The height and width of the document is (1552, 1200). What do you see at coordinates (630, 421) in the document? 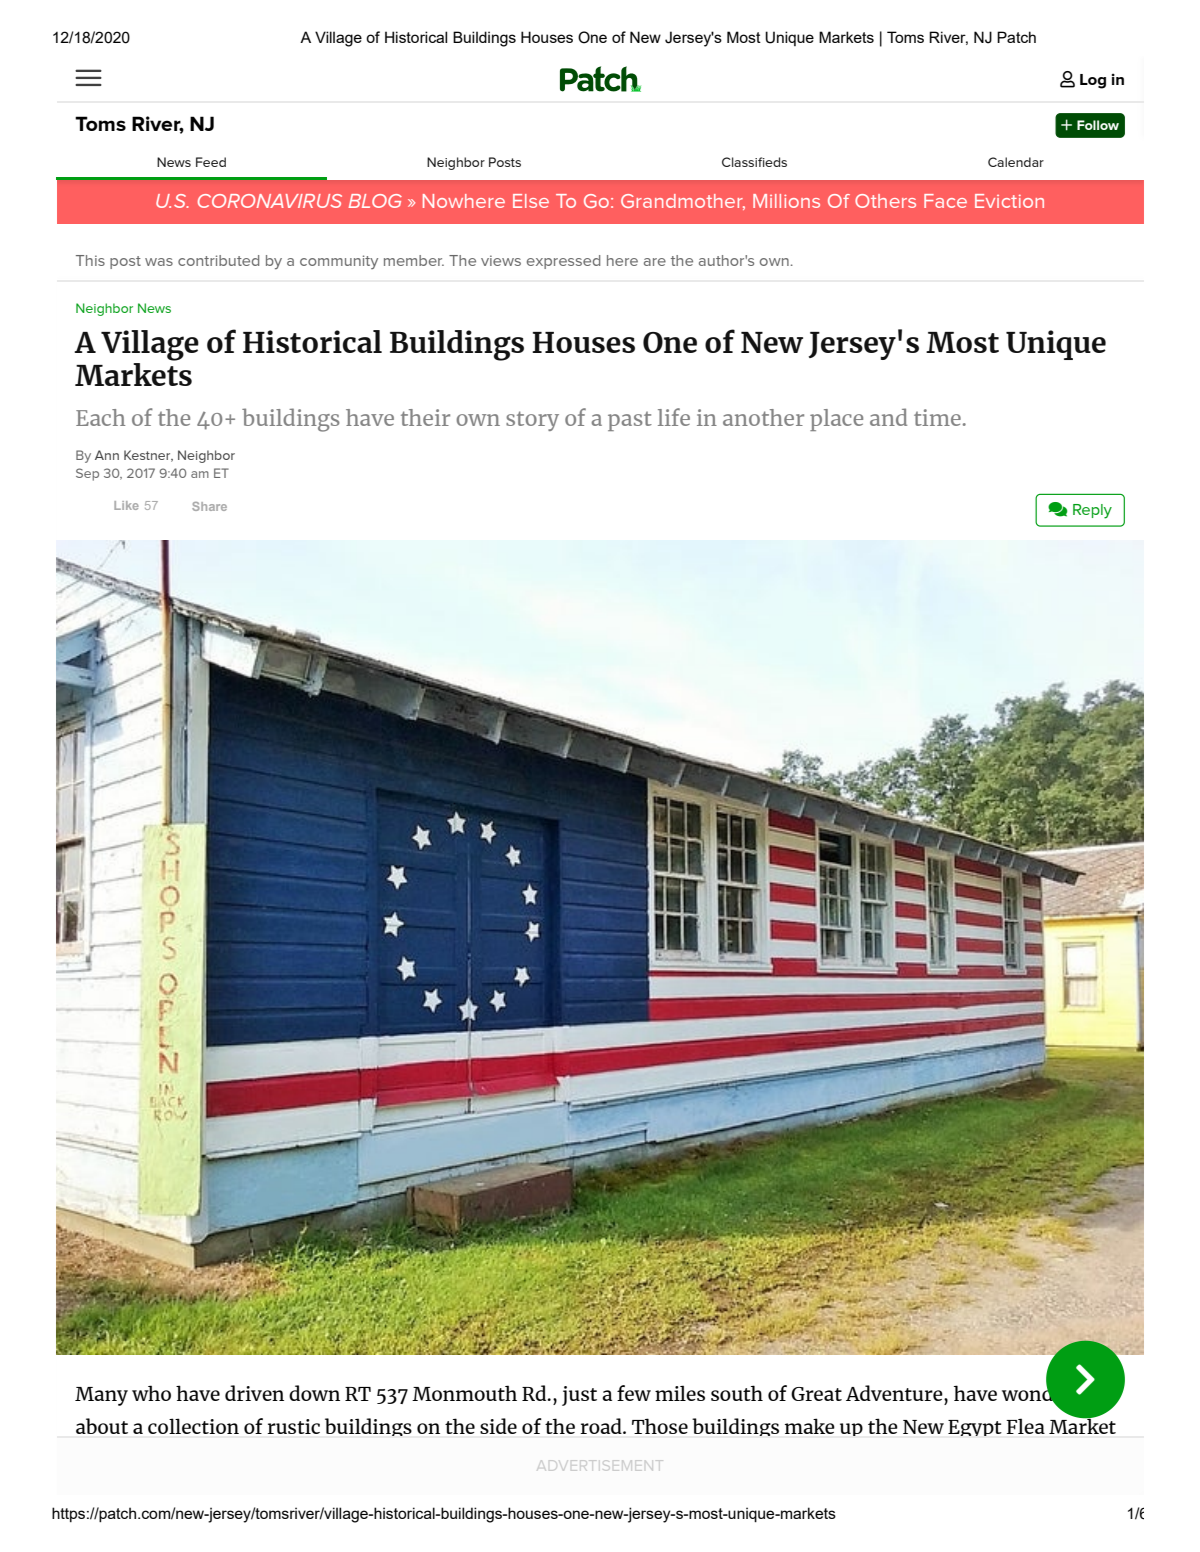
I see `past` at bounding box center [630, 421].
